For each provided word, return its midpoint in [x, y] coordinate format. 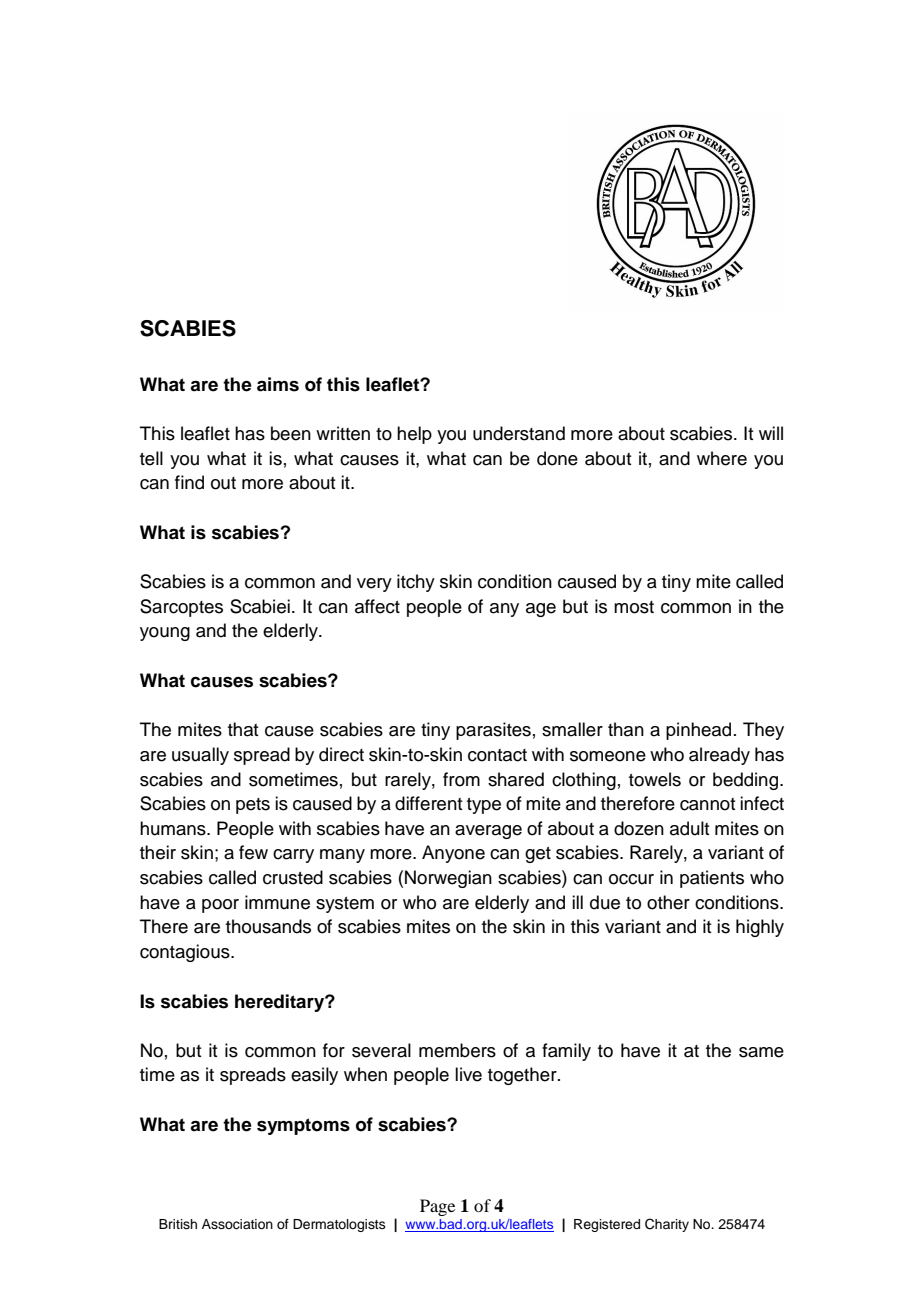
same [761, 1052]
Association [237, 1224]
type [484, 806]
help [414, 435]
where [722, 458]
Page [437, 1207]
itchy [416, 583]
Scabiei [260, 606]
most [634, 607]
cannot [708, 804]
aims [278, 384]
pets [253, 806]
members [457, 1050]
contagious [186, 953]
